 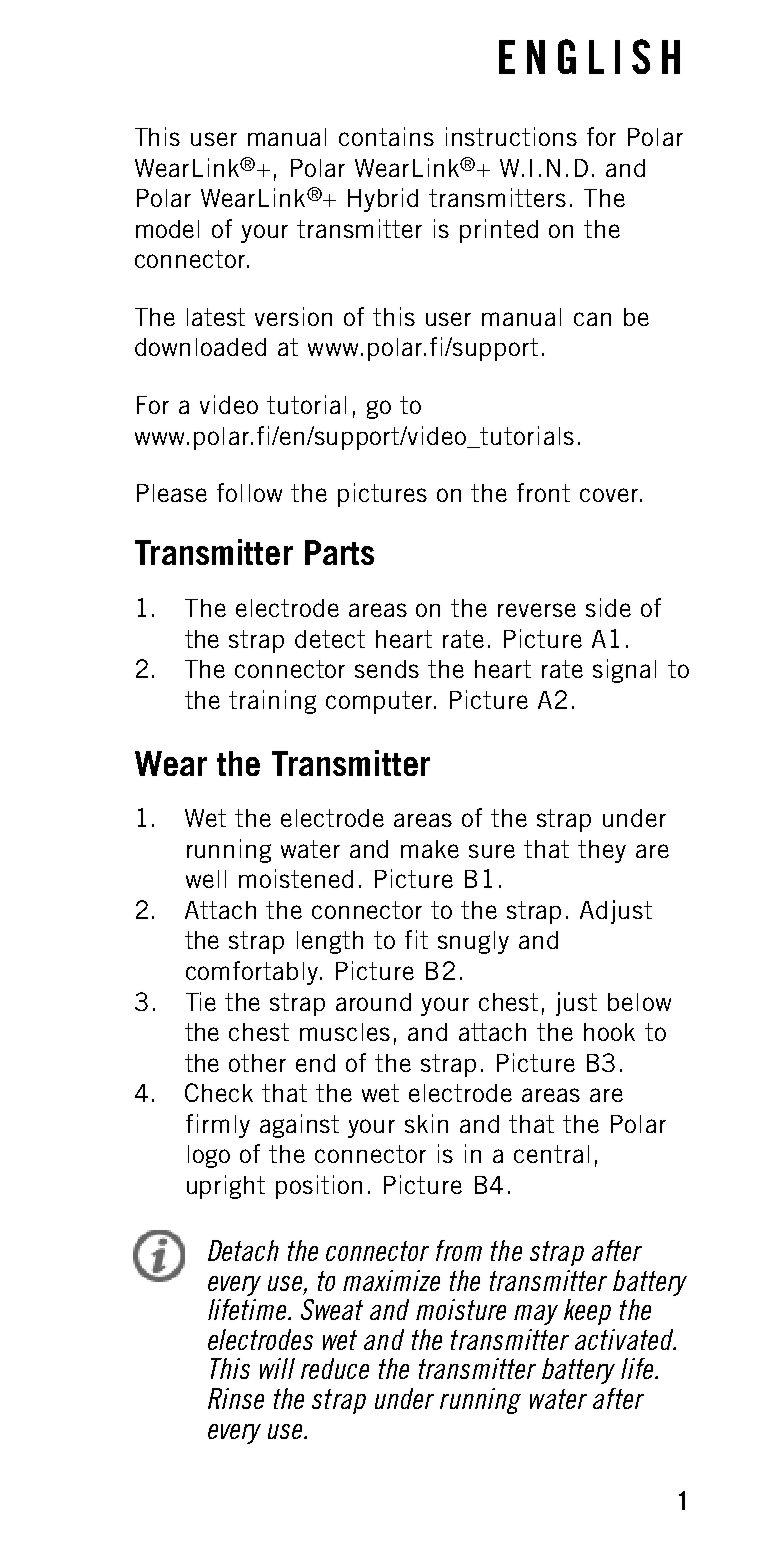 I want to click on they, so click(x=602, y=851).
